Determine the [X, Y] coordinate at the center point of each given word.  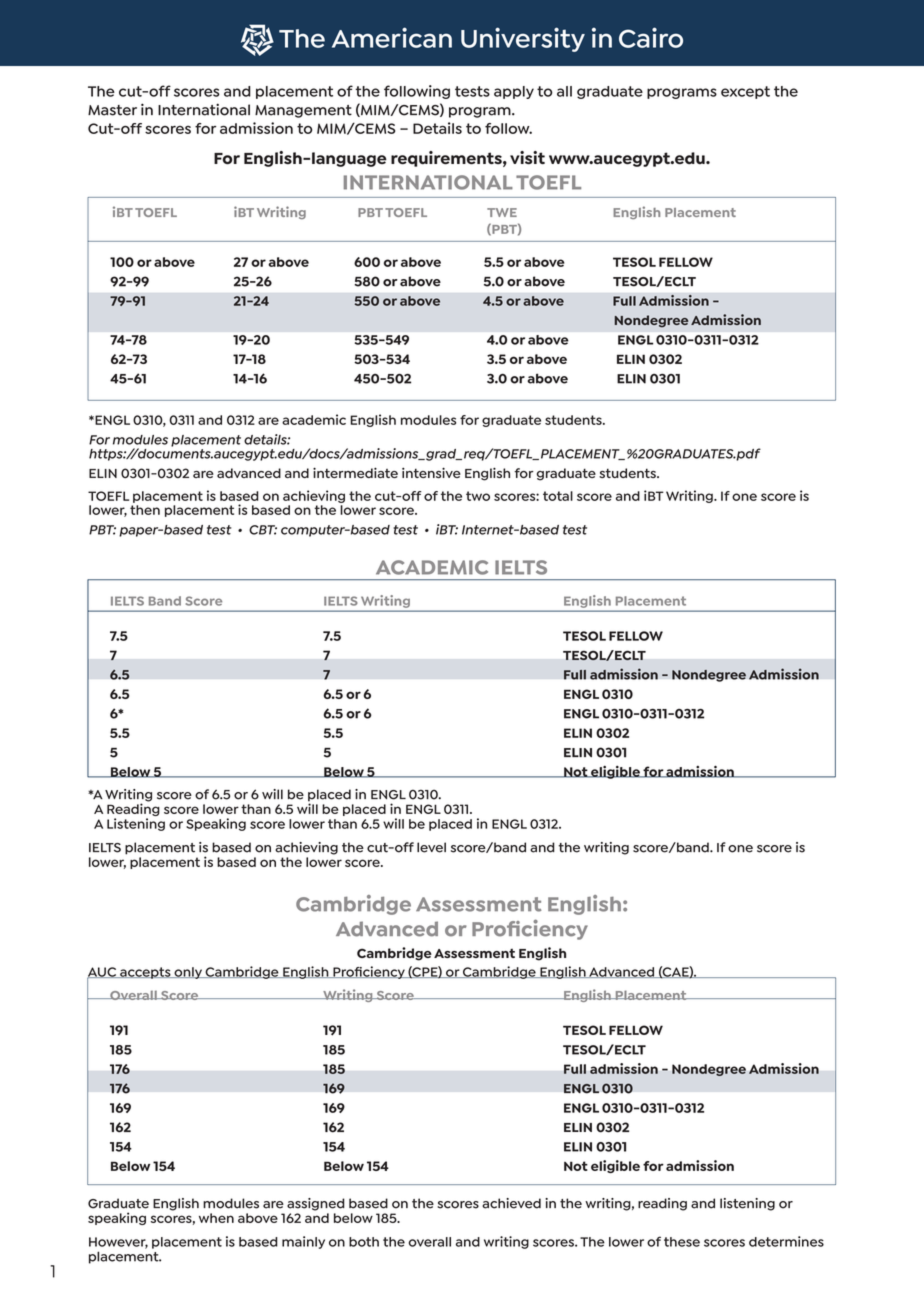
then [145, 510]
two [478, 496]
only [188, 973]
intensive [431, 472]
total [558, 496]
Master [112, 110]
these [682, 1242]
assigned [316, 1204]
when [216, 1218]
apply [514, 92]
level [431, 847]
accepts [145, 973]
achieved [511, 1203]
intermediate [355, 472]
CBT [263, 530]
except [745, 92]
